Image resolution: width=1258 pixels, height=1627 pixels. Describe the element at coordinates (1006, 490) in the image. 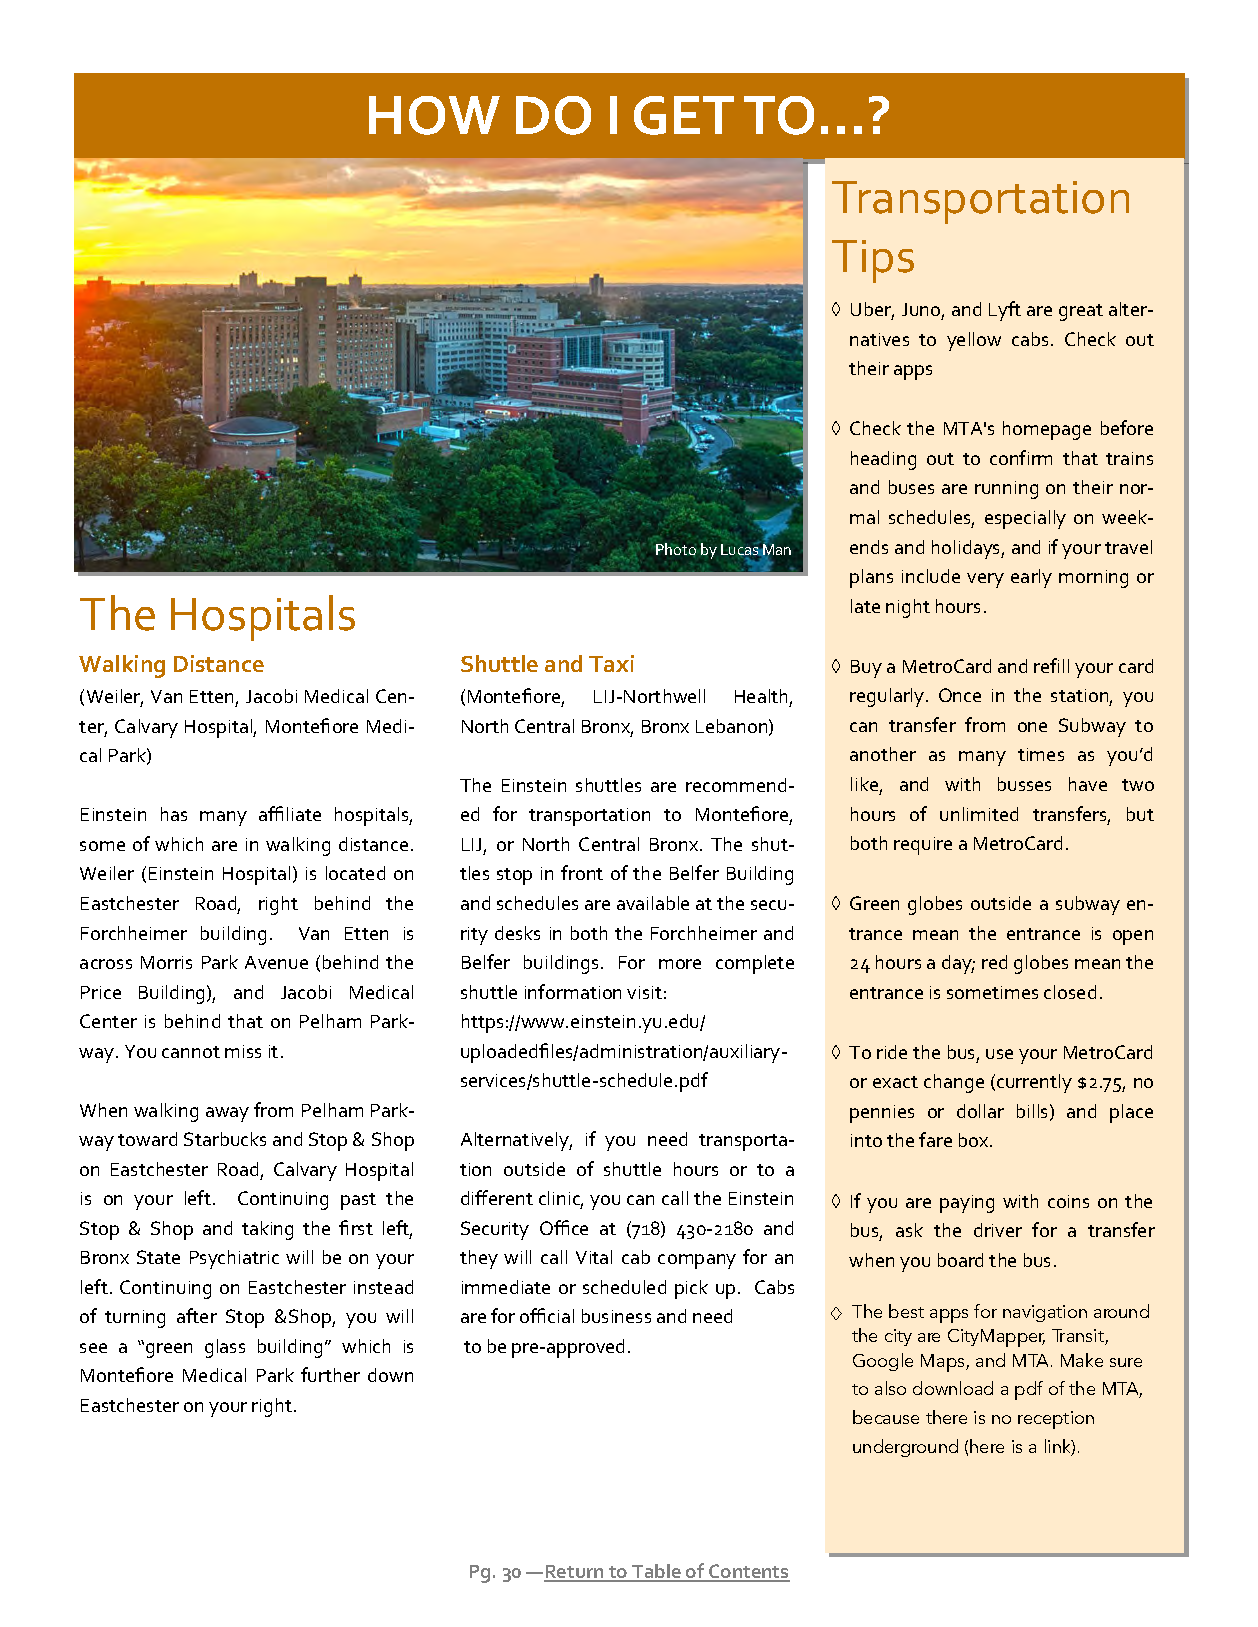

I see `running` at that location.
